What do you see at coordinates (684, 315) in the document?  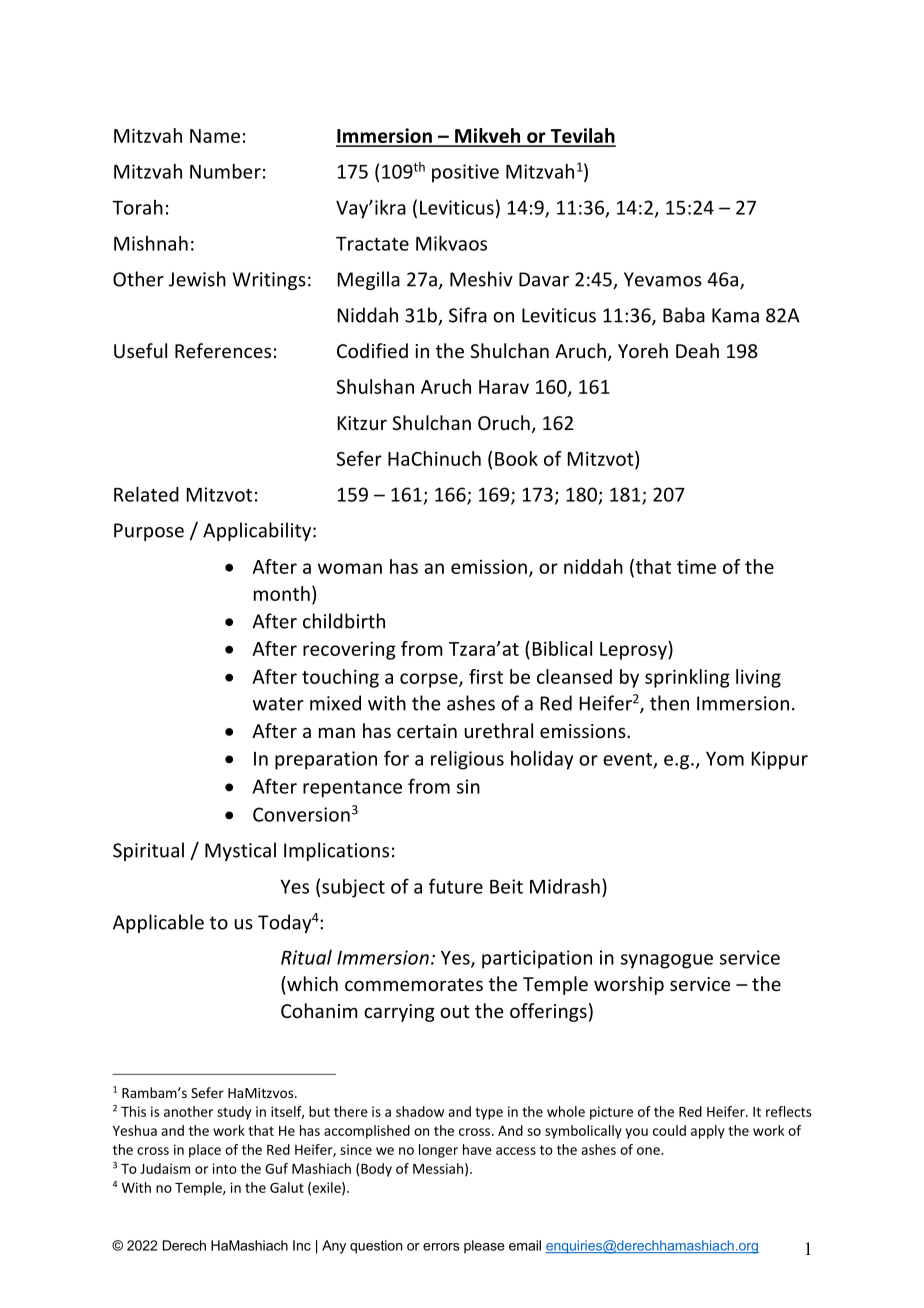 I see `Baba` at bounding box center [684, 315].
